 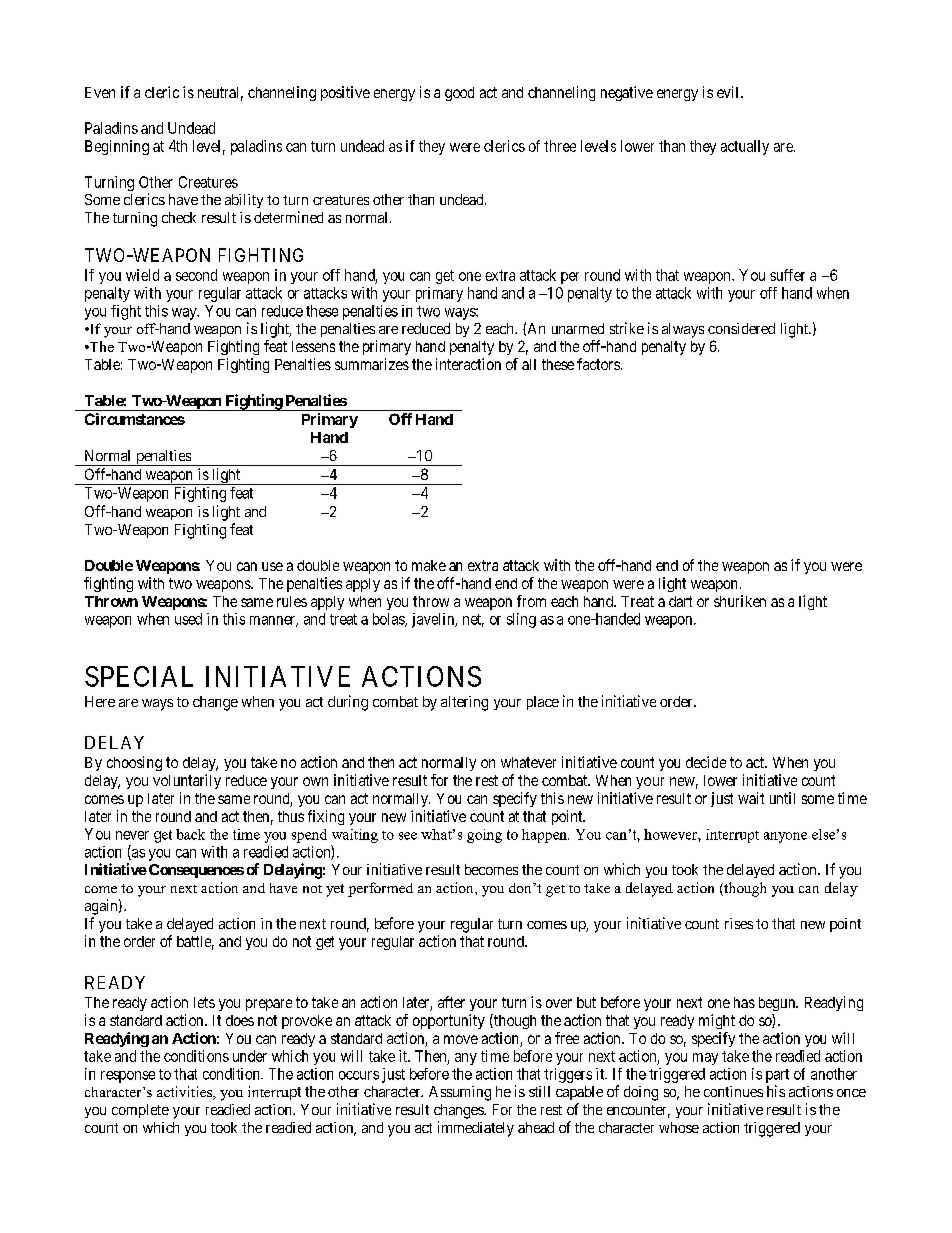 What do you see at coordinates (187, 781) in the screenshot?
I see `voluntarily` at bounding box center [187, 781].
